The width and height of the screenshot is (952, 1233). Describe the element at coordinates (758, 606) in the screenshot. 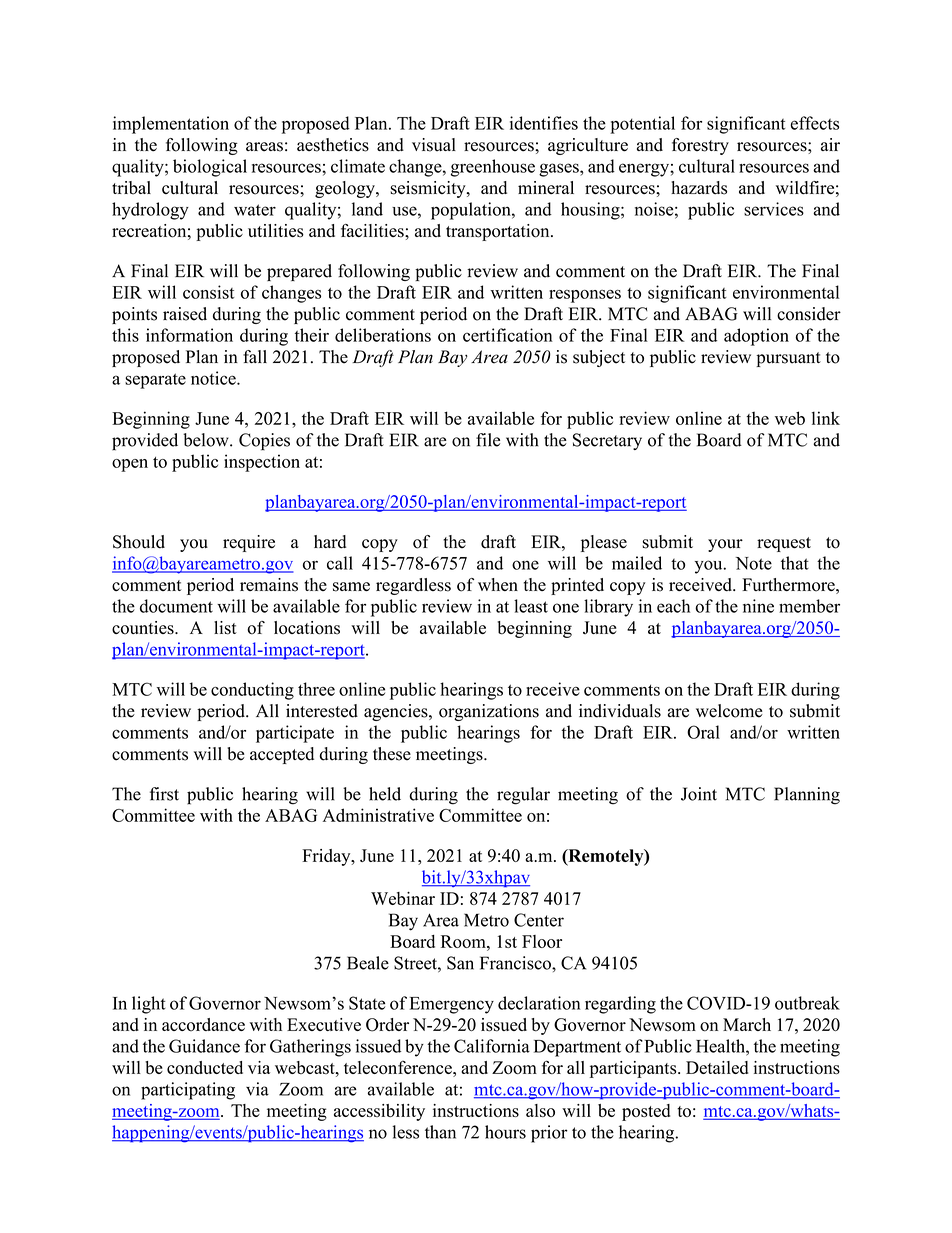

I see `nine` at that location.
